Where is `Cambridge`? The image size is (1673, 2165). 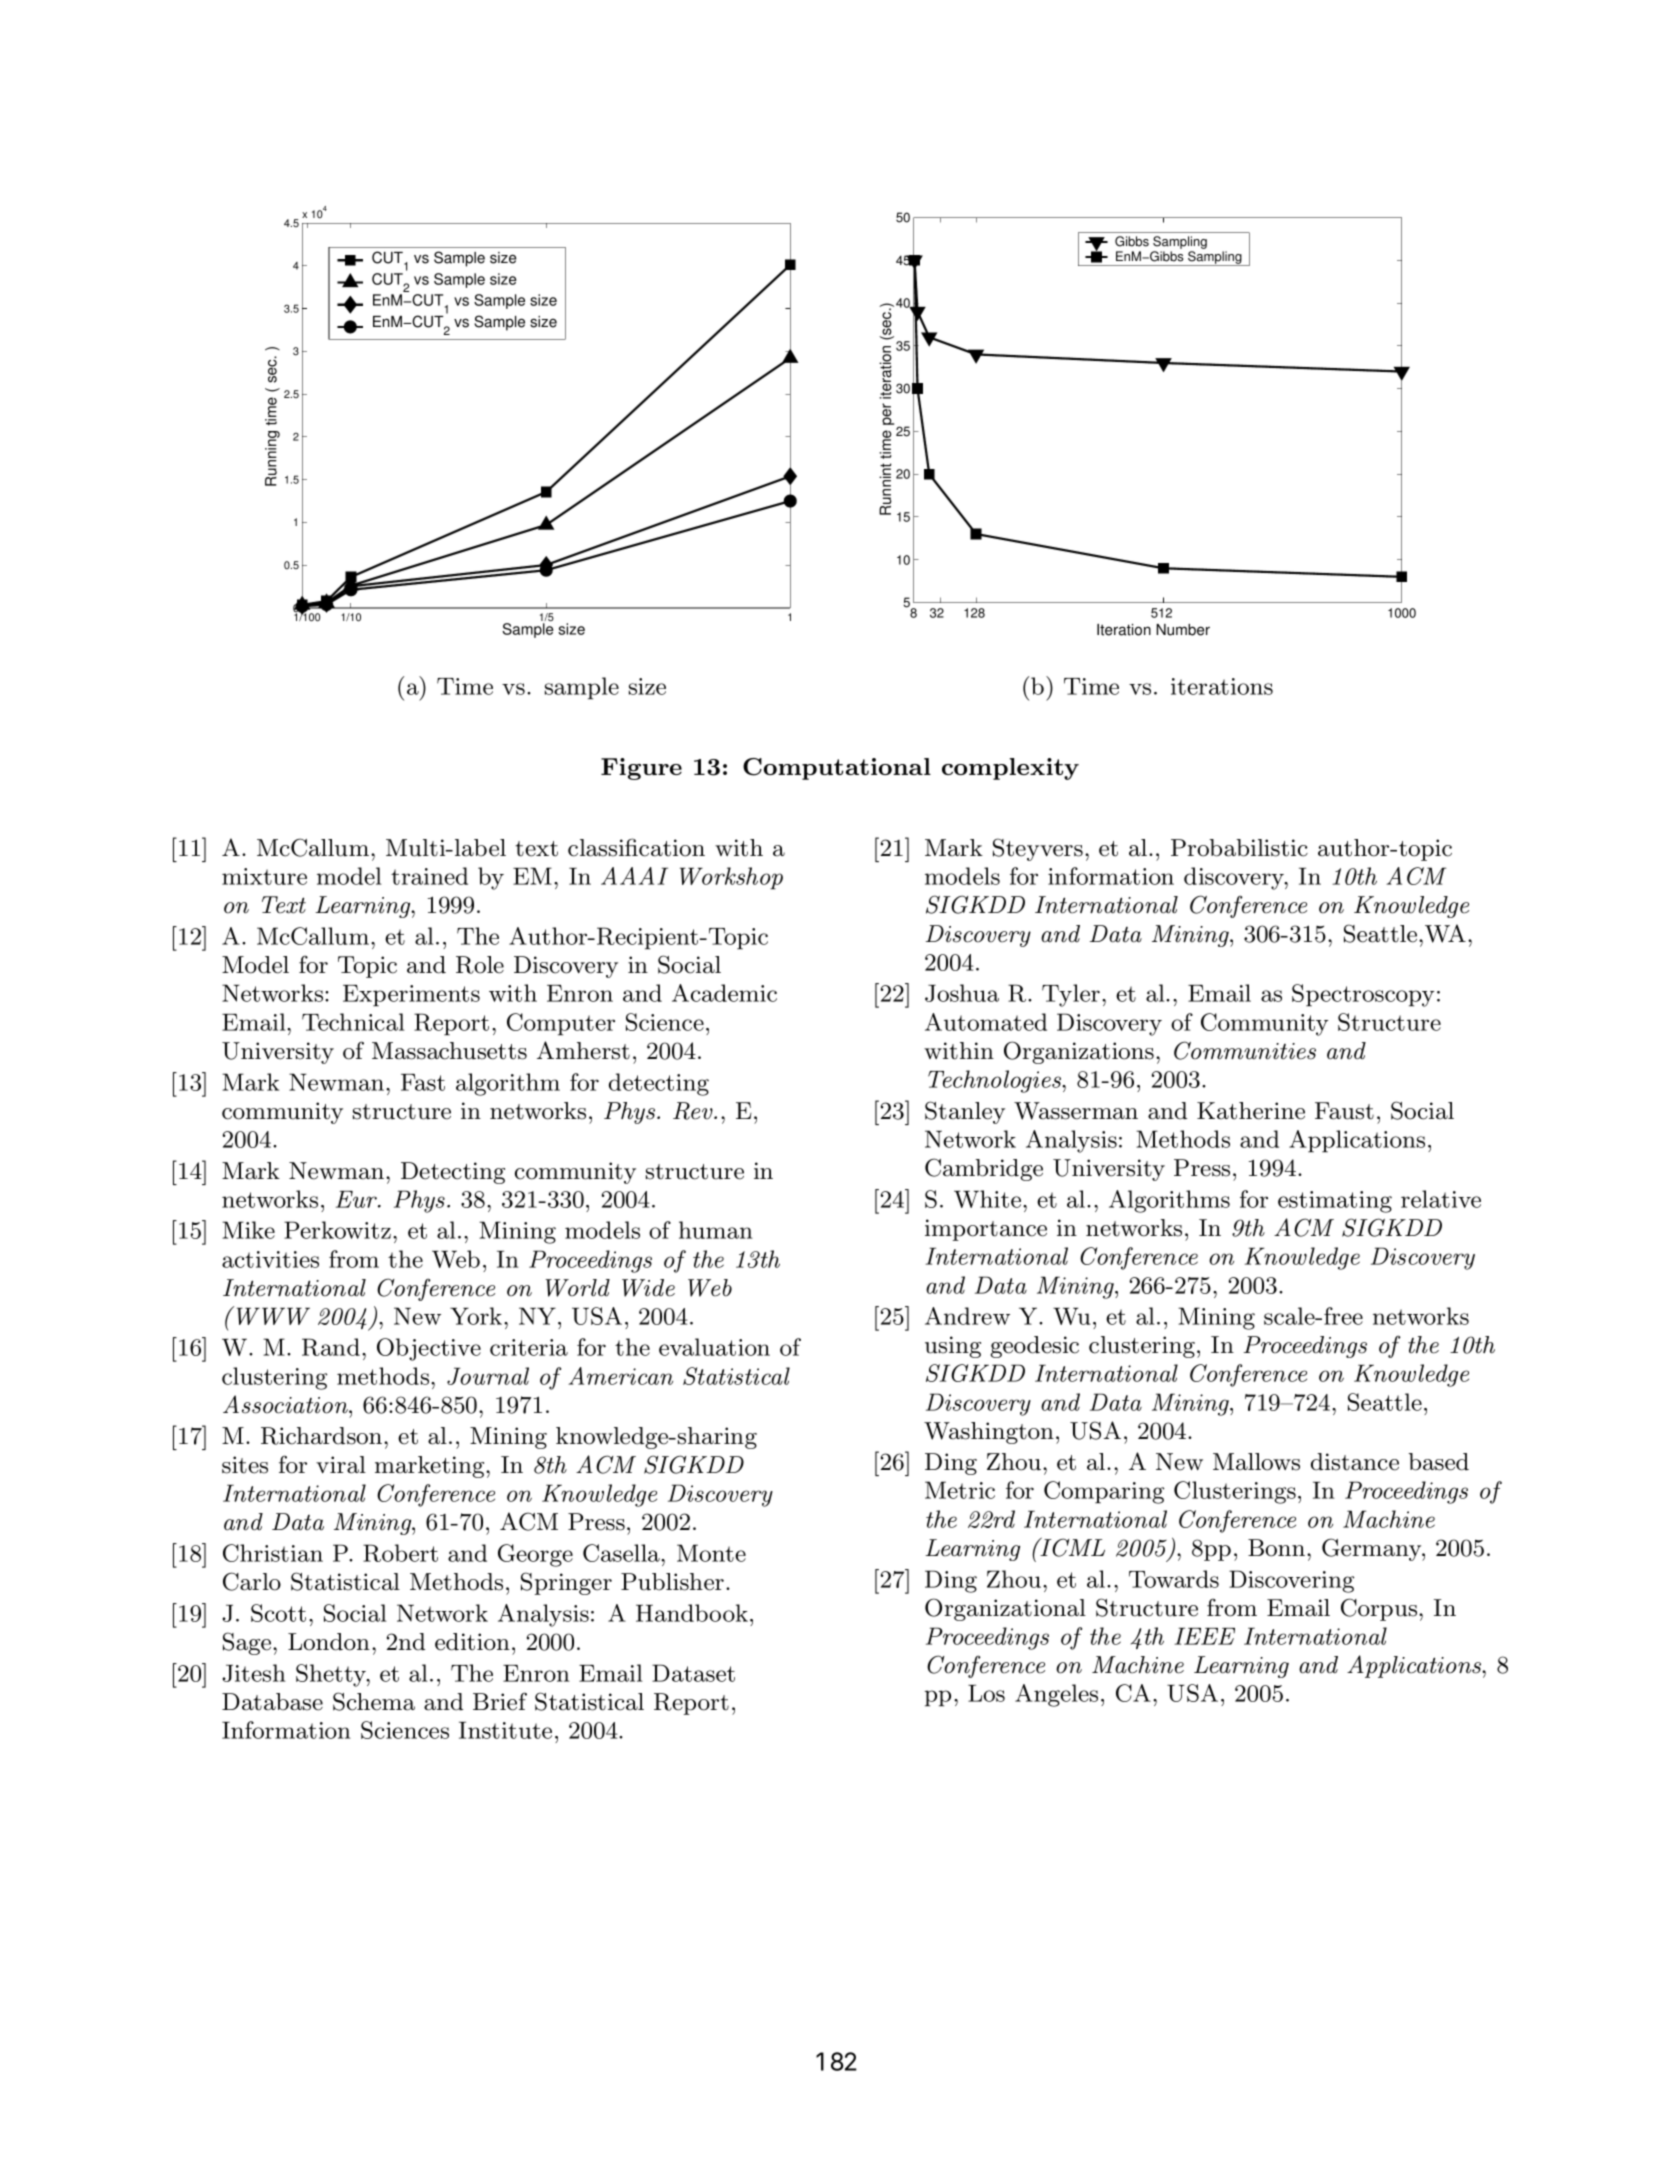
Cambridge is located at coordinates (984, 1169).
